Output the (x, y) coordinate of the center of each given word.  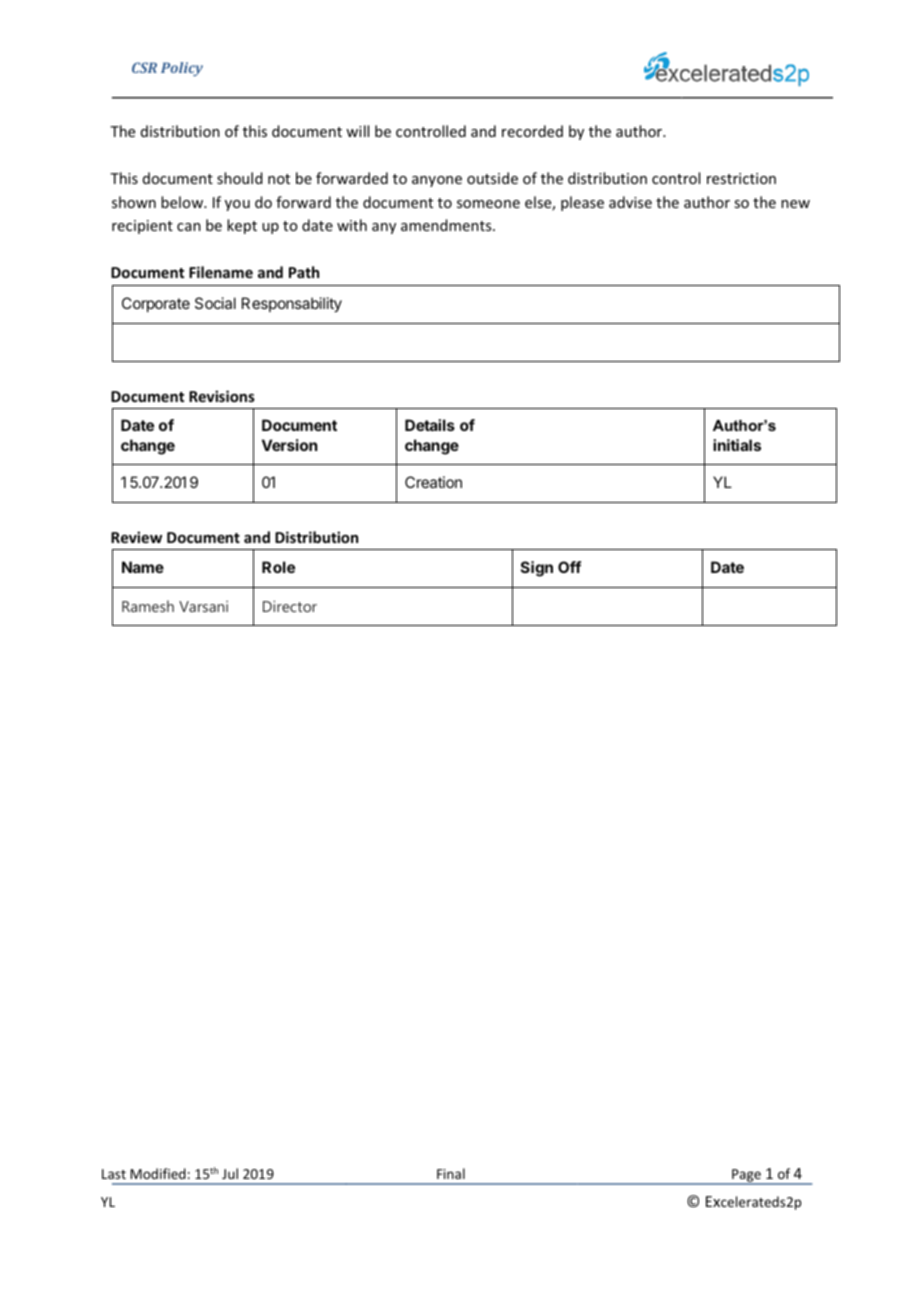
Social (215, 303)
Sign (537, 569)
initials (737, 445)
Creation (433, 482)
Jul (230, 1173)
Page (746, 1176)
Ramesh (148, 606)
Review (136, 537)
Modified (158, 1173)
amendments (447, 225)
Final (451, 1173)
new (795, 204)
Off (569, 567)
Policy (182, 69)
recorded (532, 131)
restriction (741, 178)
